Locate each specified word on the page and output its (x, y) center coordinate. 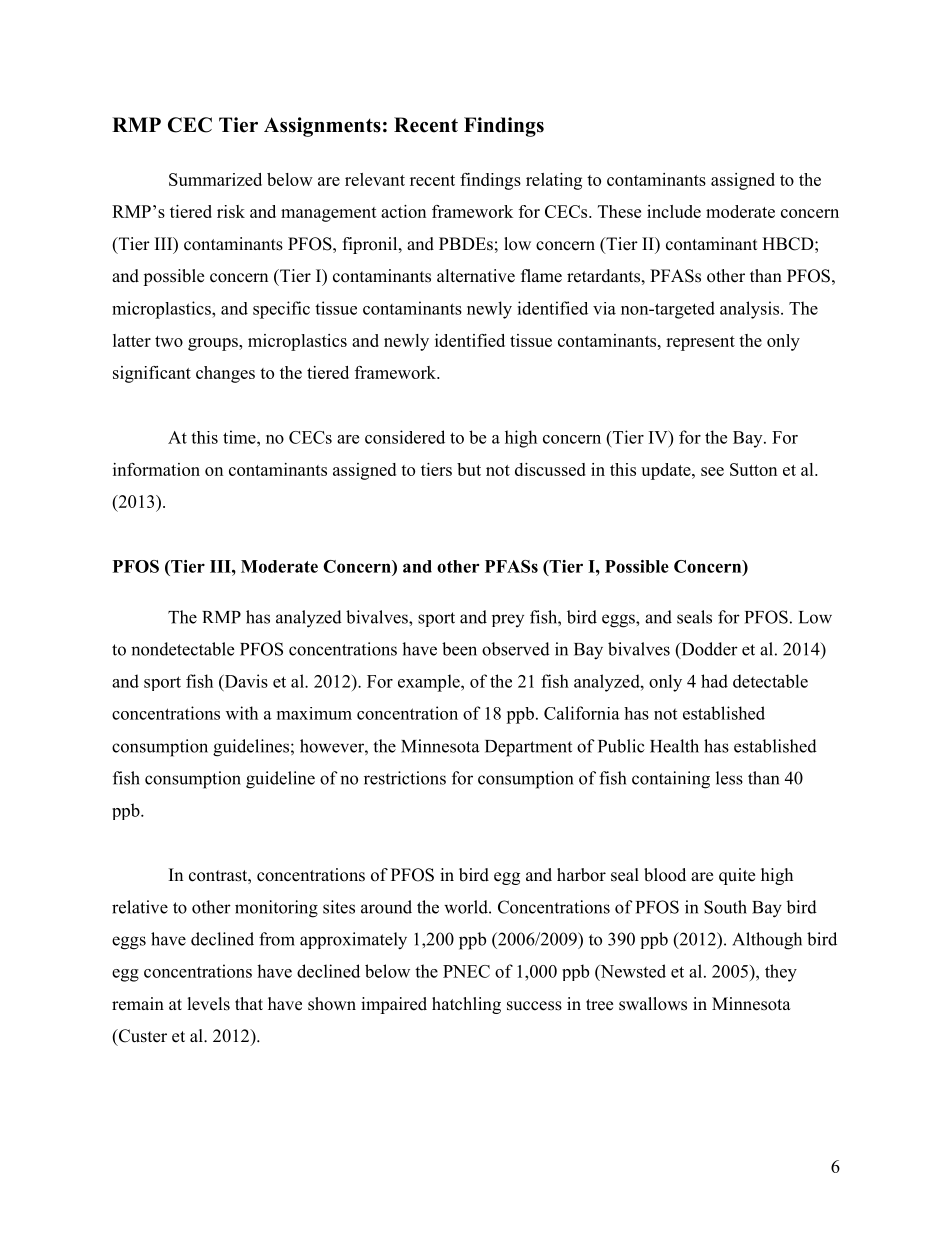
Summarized (215, 179)
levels (209, 1004)
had (714, 681)
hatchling (466, 1005)
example (430, 683)
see (712, 471)
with (242, 713)
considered (405, 437)
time (240, 437)
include (674, 211)
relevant (375, 179)
